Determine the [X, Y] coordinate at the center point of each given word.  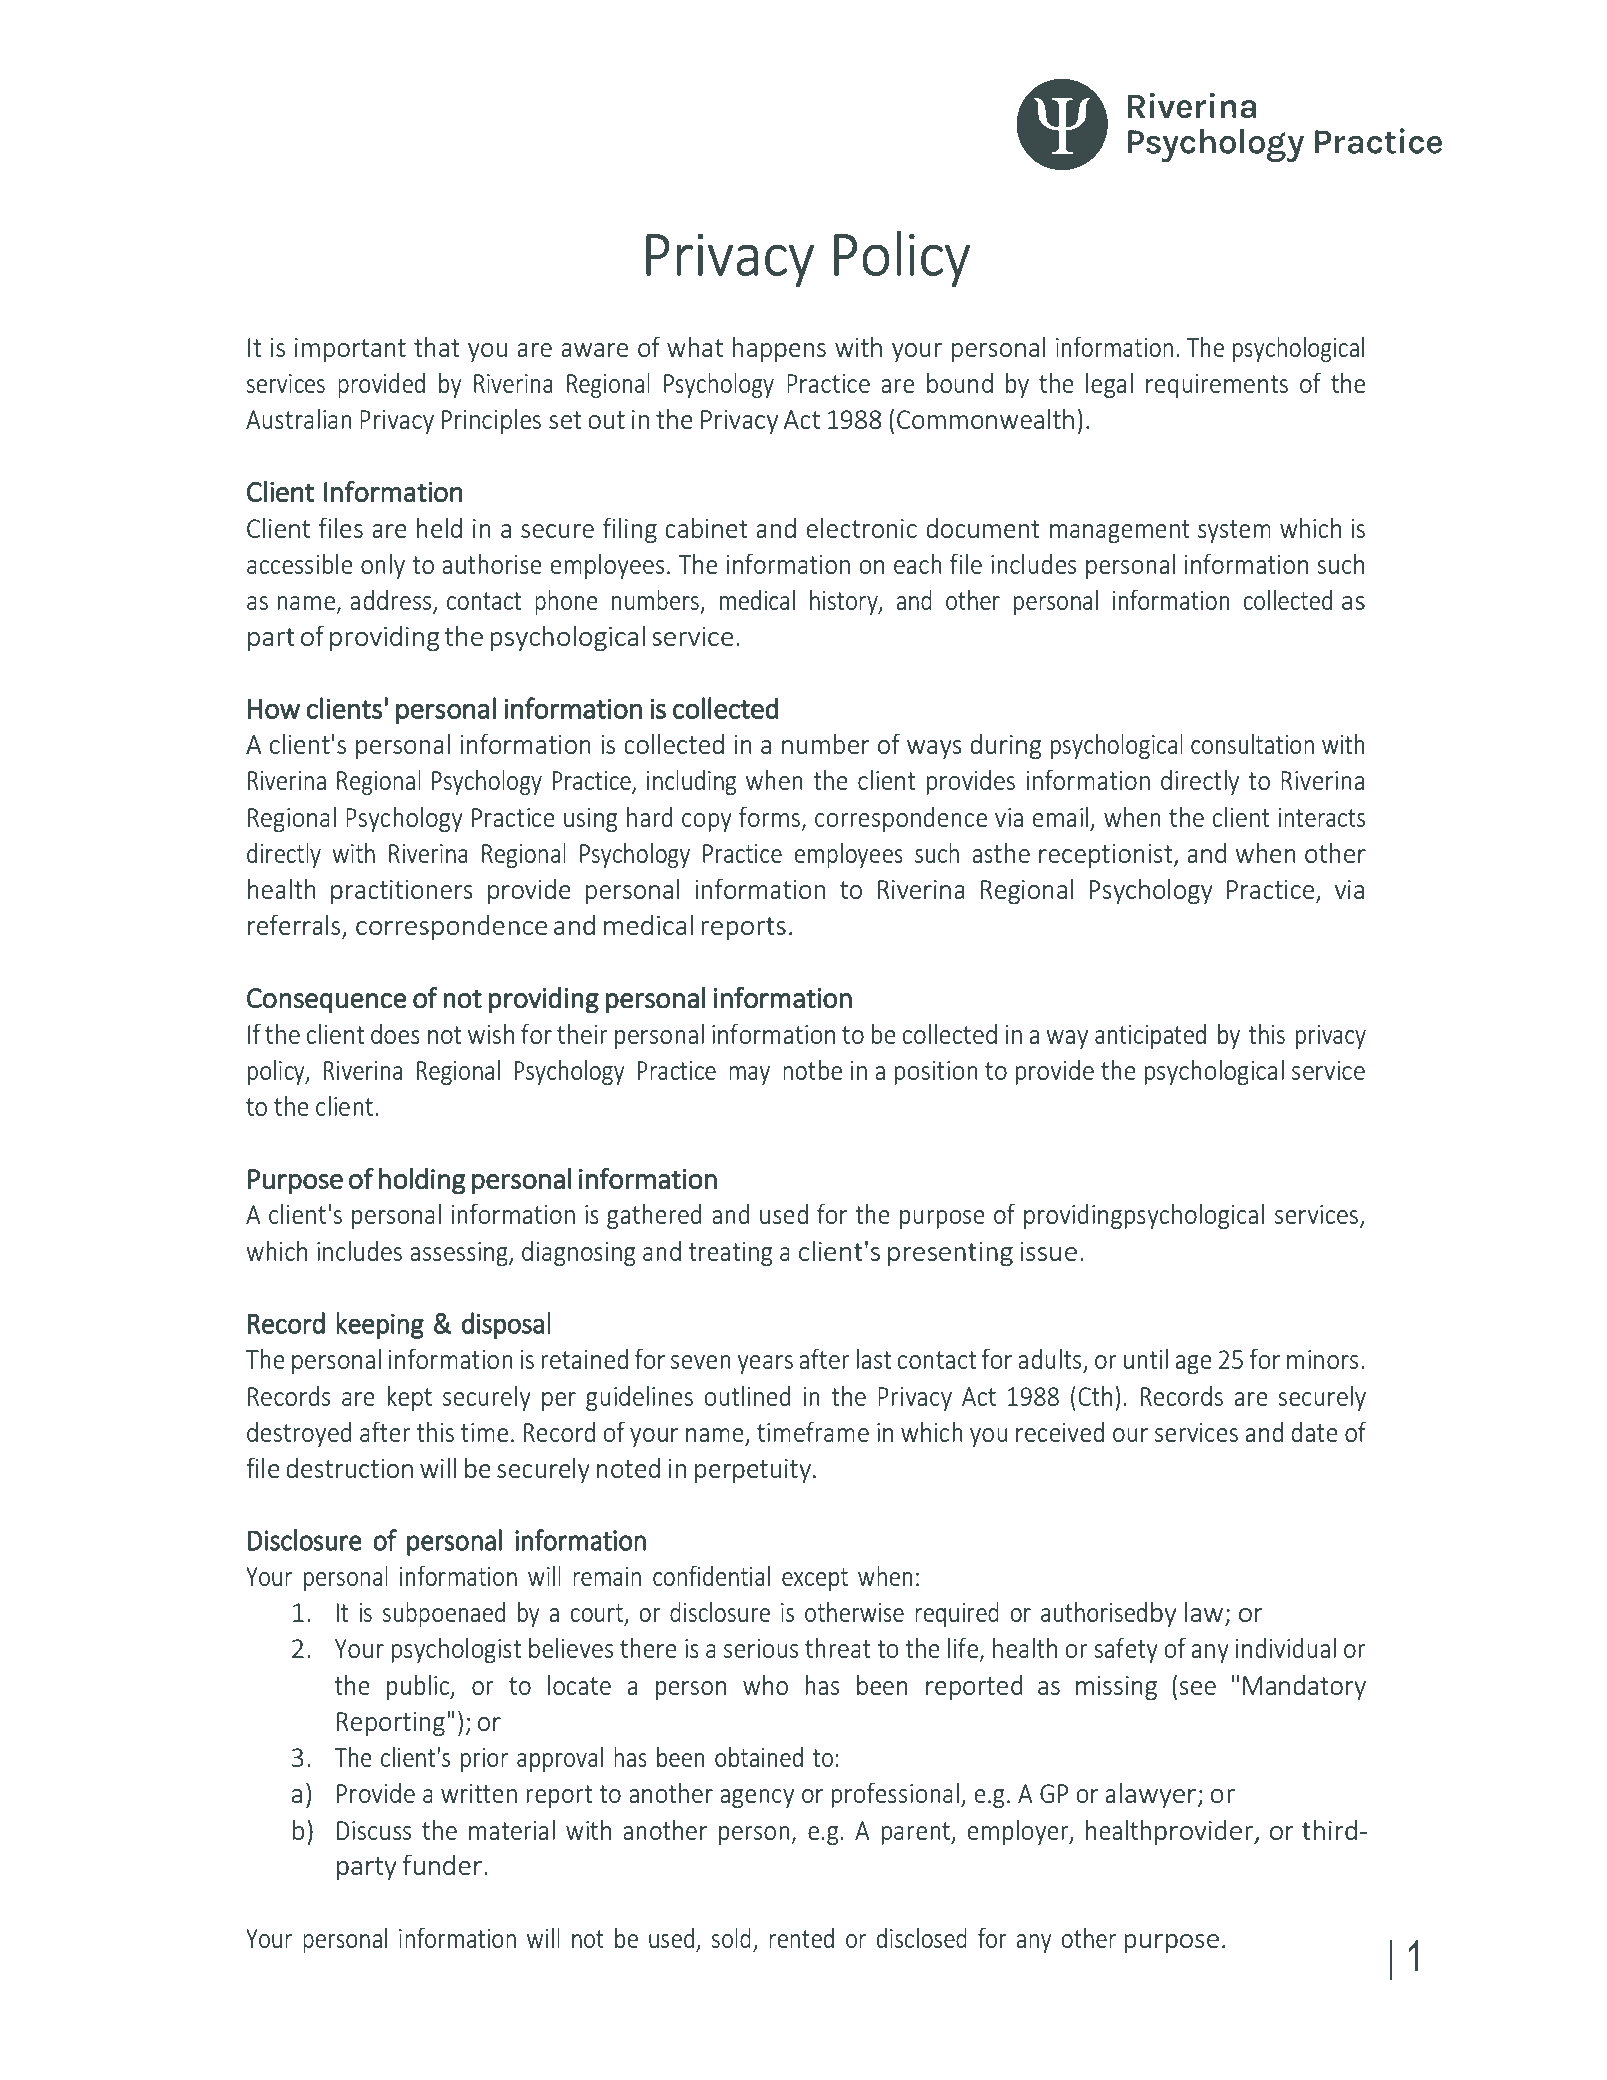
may [749, 1075]
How [274, 709]
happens [779, 349]
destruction [349, 1467]
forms [769, 816]
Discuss [374, 1830]
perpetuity [753, 1471]
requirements [1217, 386]
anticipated [1150, 1036]
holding [422, 1181]
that [437, 346]
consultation [1252, 743]
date [1314, 1431]
